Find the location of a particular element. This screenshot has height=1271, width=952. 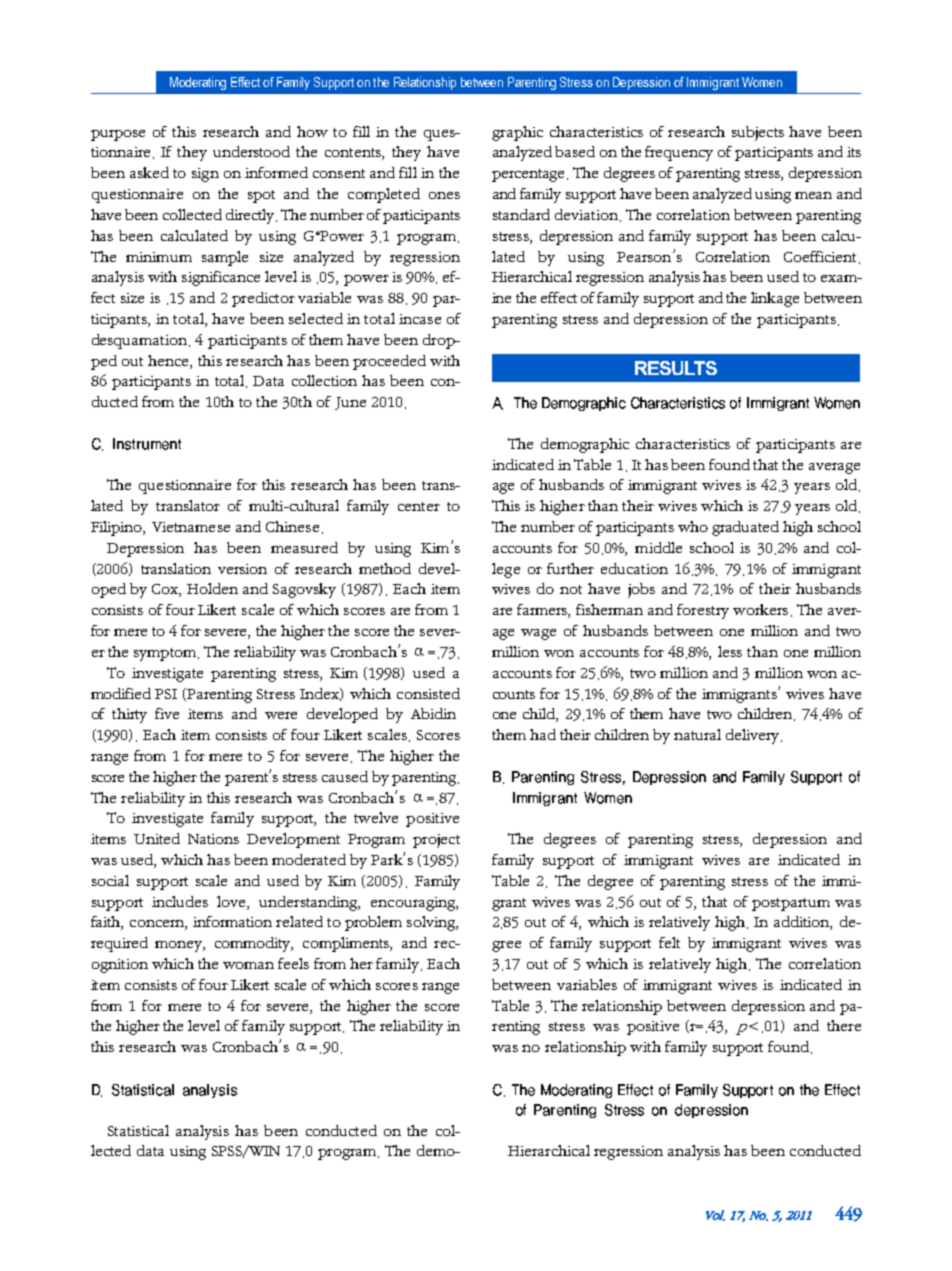

center is located at coordinates (419, 506).
